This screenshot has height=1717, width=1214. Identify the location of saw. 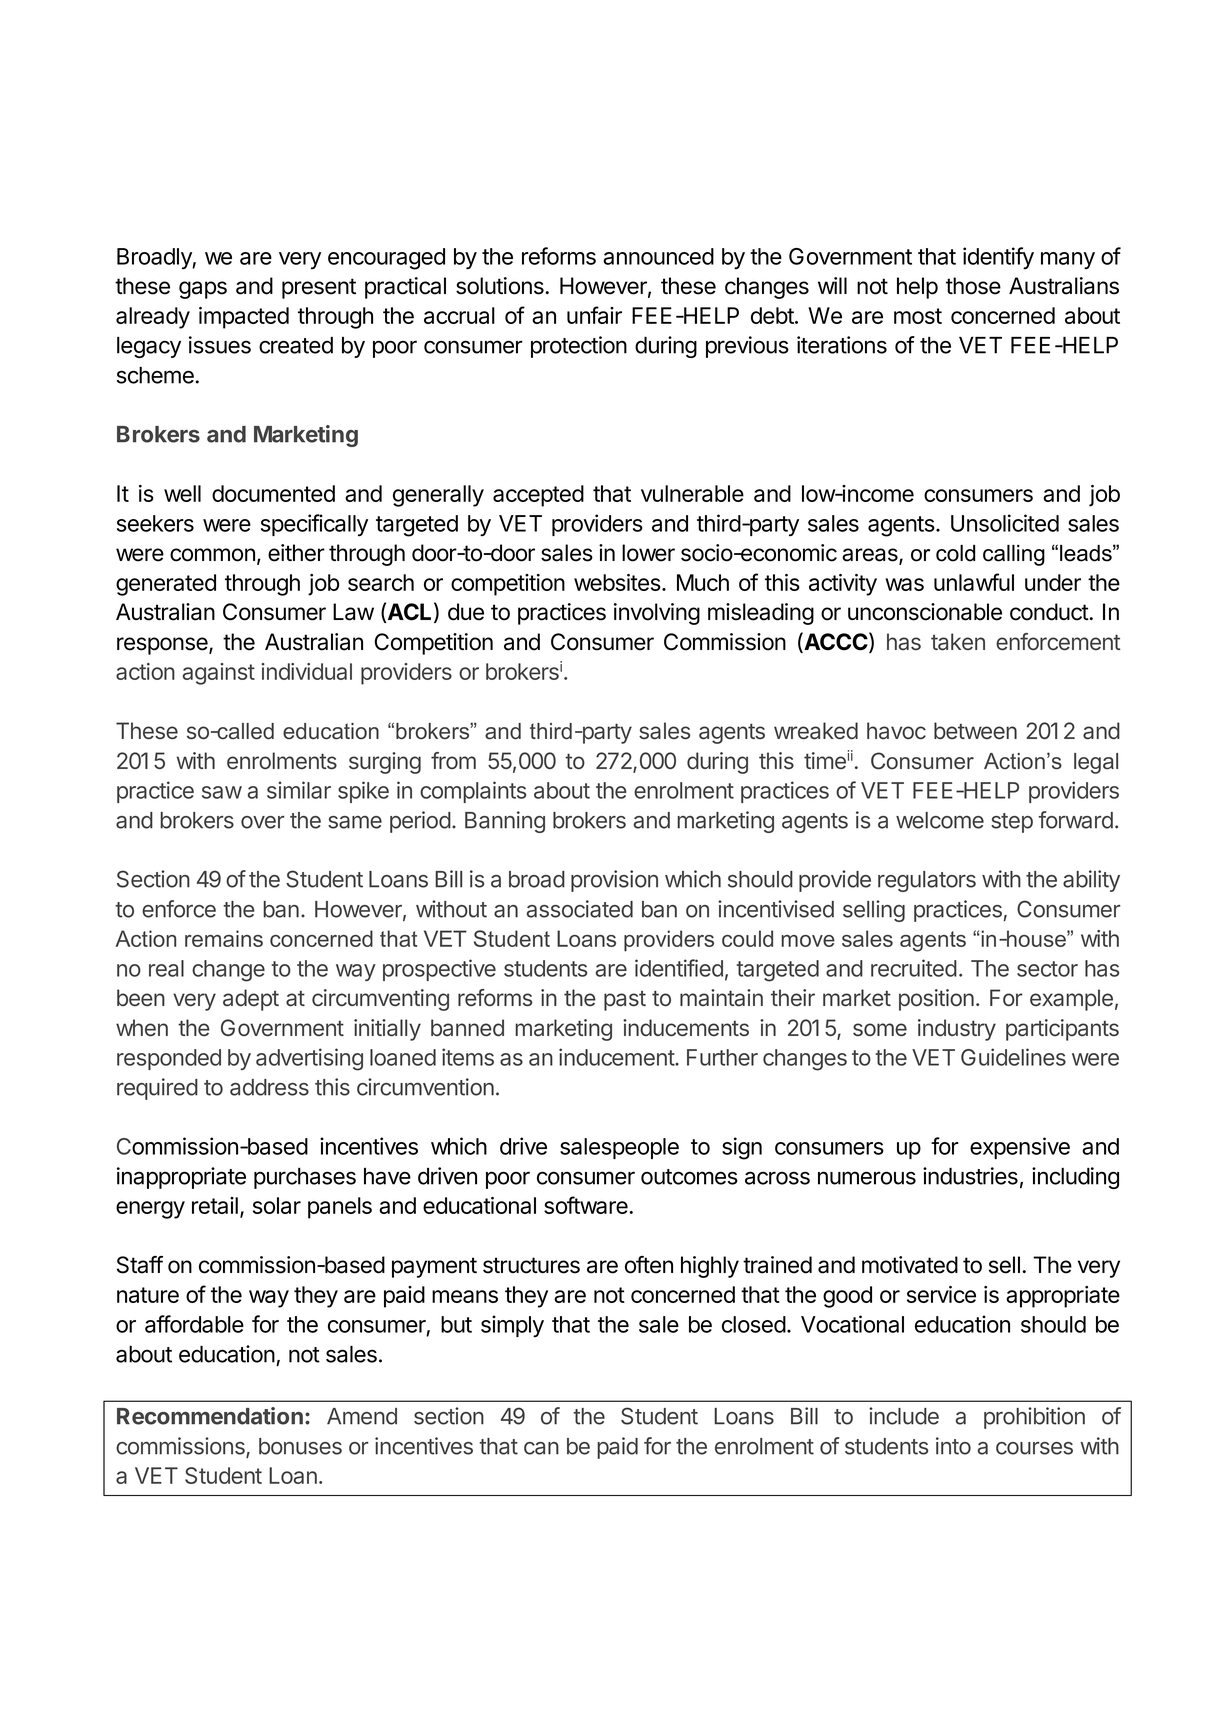
(222, 792).
